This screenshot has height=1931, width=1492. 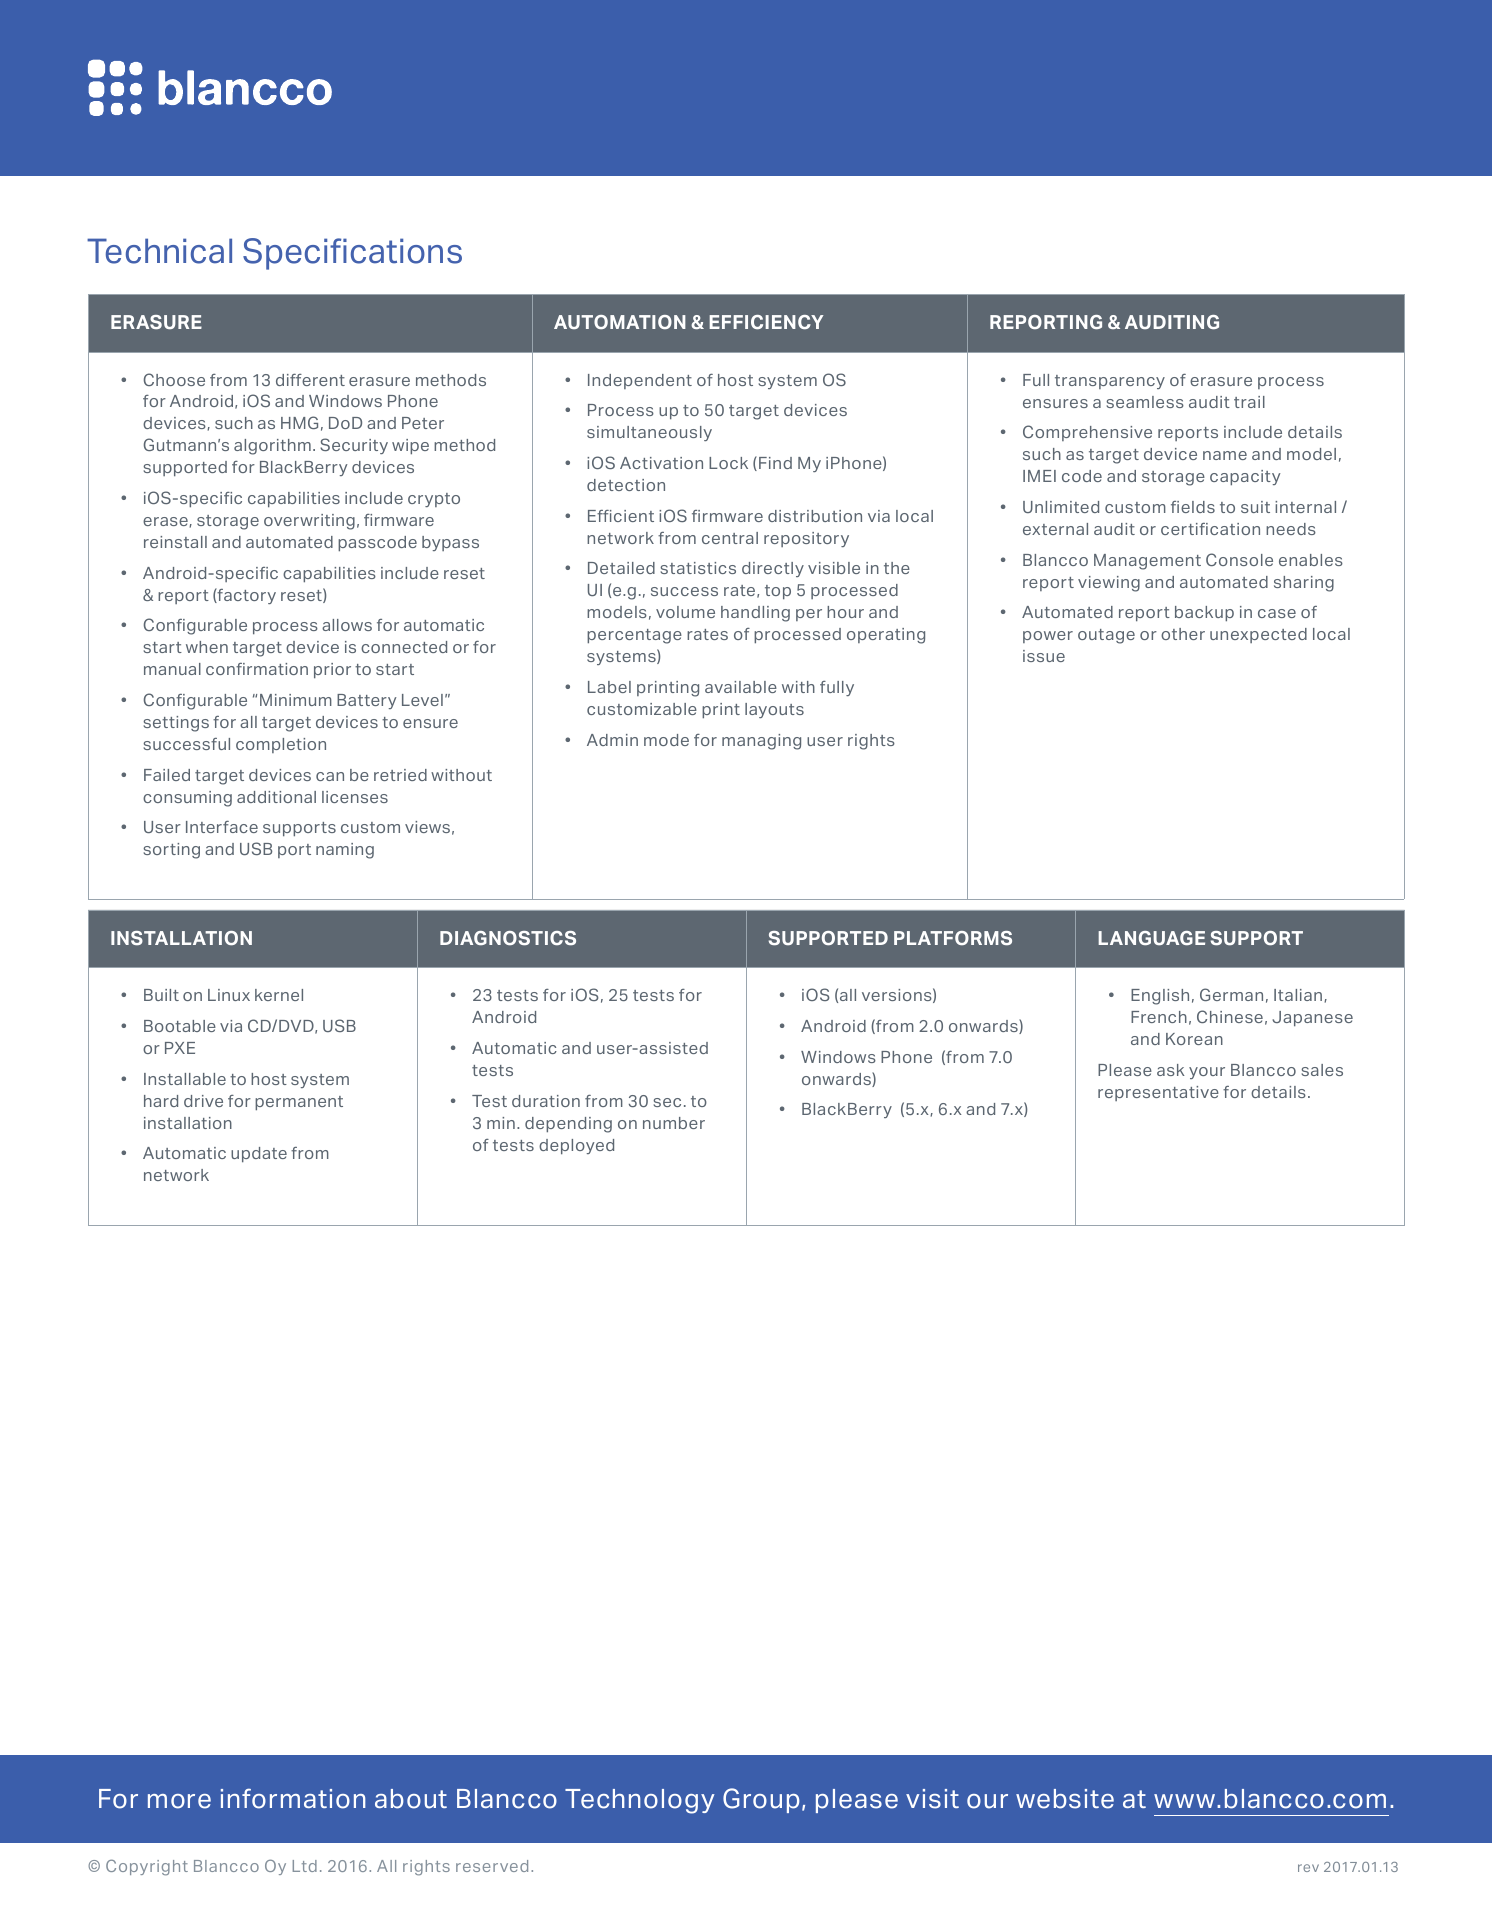 I want to click on information, so click(x=293, y=1798).
